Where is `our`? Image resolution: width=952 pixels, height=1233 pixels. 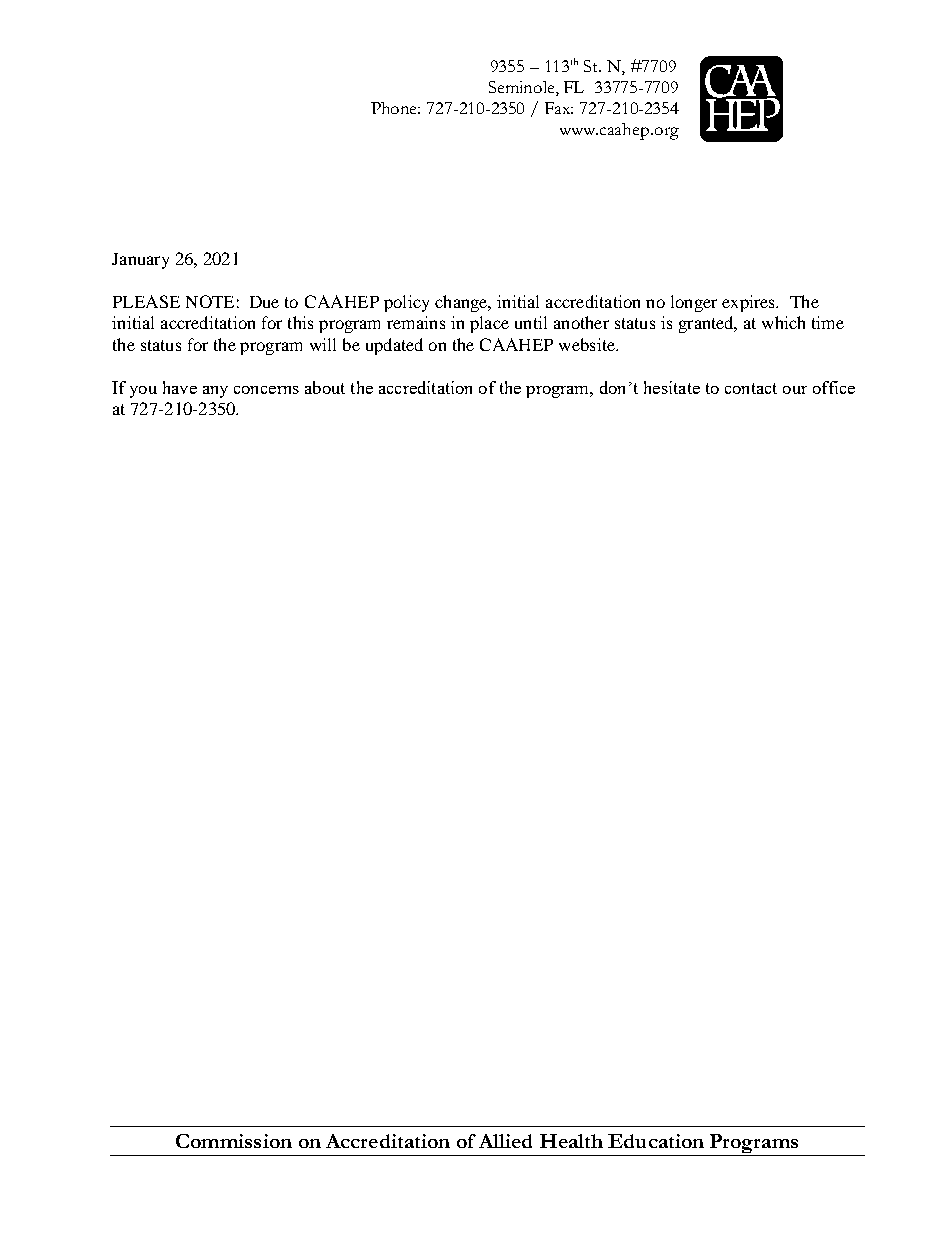
our is located at coordinates (795, 390).
